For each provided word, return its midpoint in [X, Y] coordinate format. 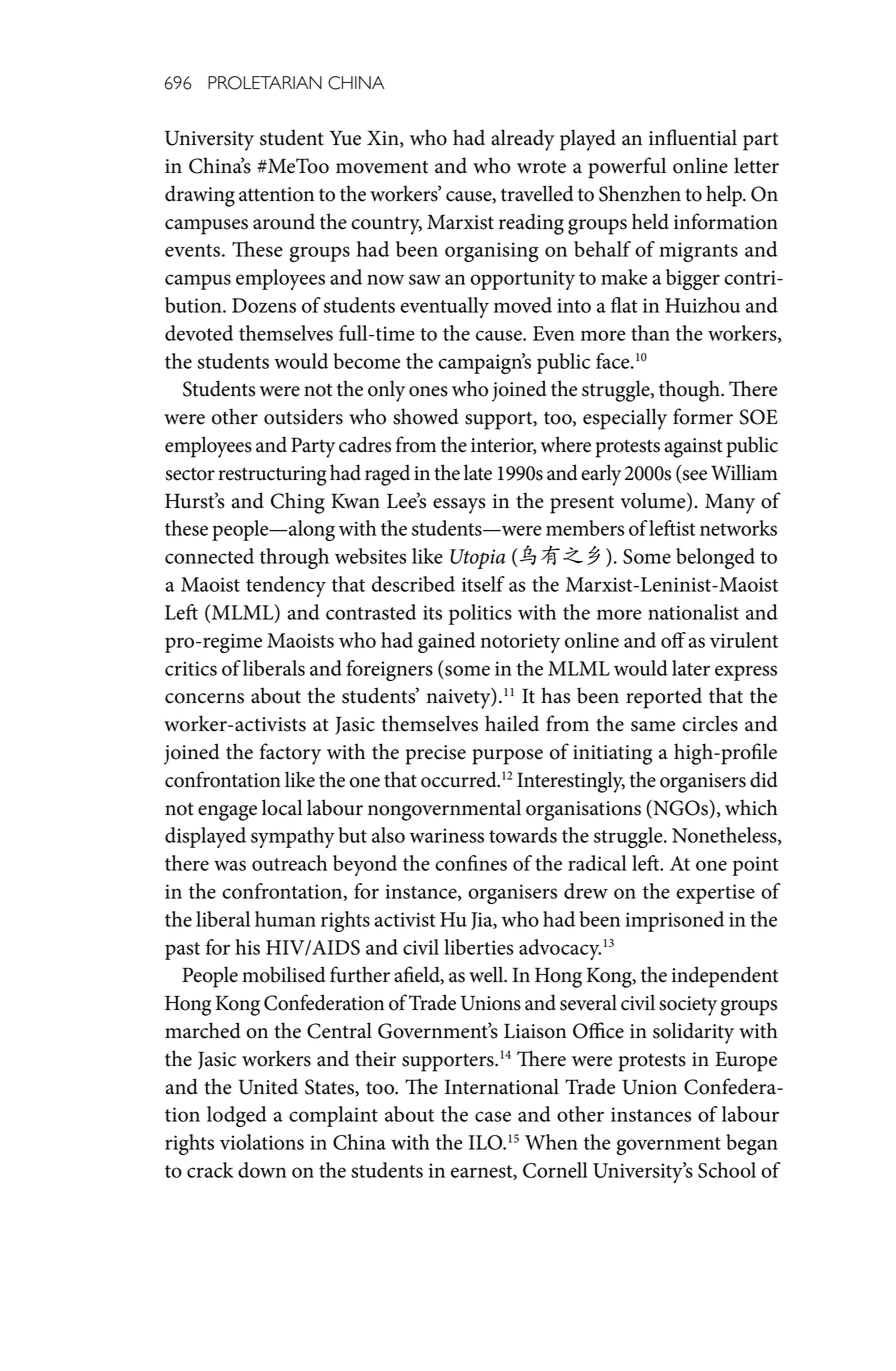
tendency [286, 586]
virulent [744, 640]
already [522, 140]
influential [693, 137]
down [262, 1170]
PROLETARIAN [265, 83]
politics [480, 614]
